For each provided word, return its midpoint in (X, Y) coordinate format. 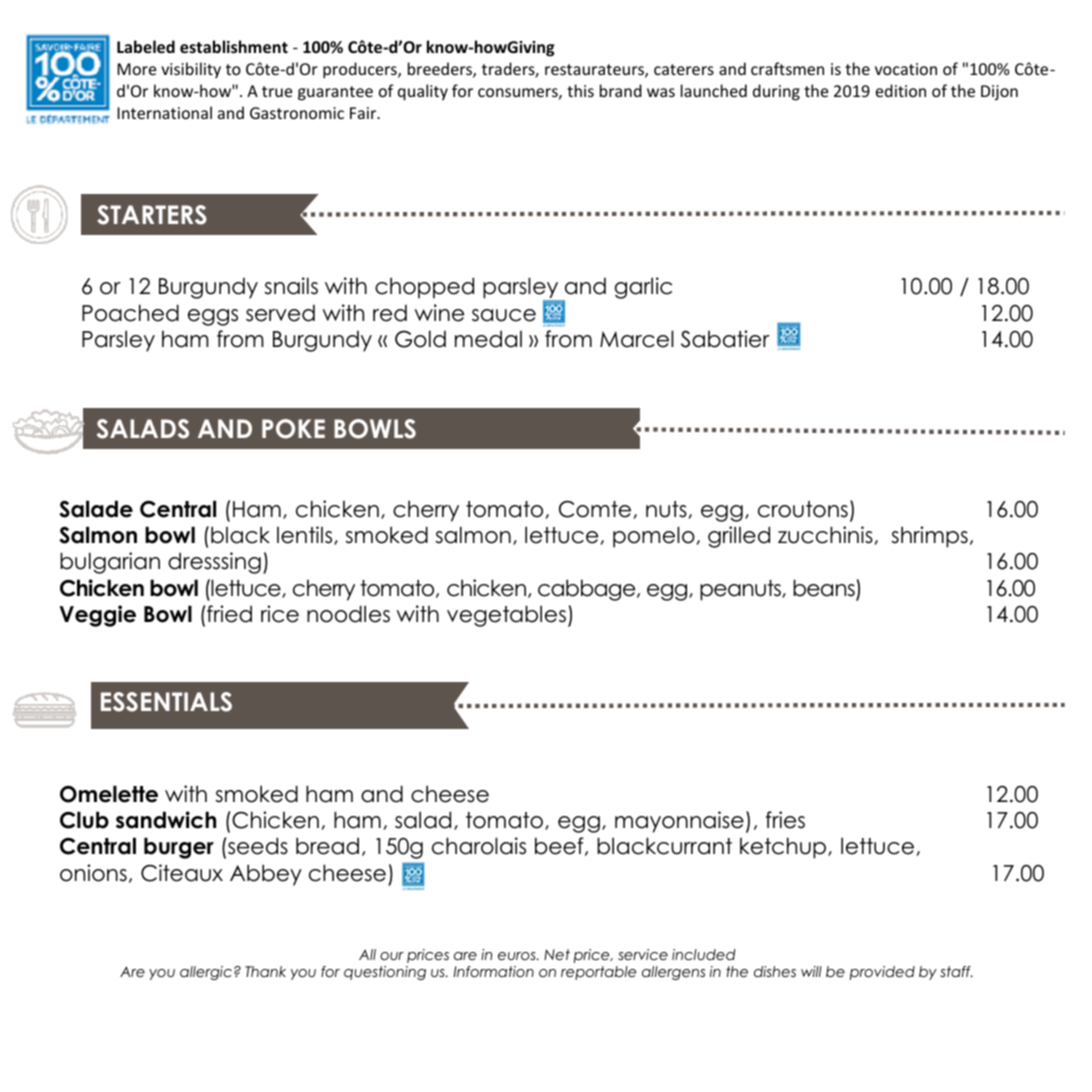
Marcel (637, 339)
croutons (803, 509)
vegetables (506, 616)
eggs (213, 317)
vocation (906, 69)
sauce (504, 315)
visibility (191, 70)
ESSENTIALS (166, 702)
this (580, 90)
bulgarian (110, 563)
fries (785, 820)
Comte (595, 509)
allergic (206, 973)
